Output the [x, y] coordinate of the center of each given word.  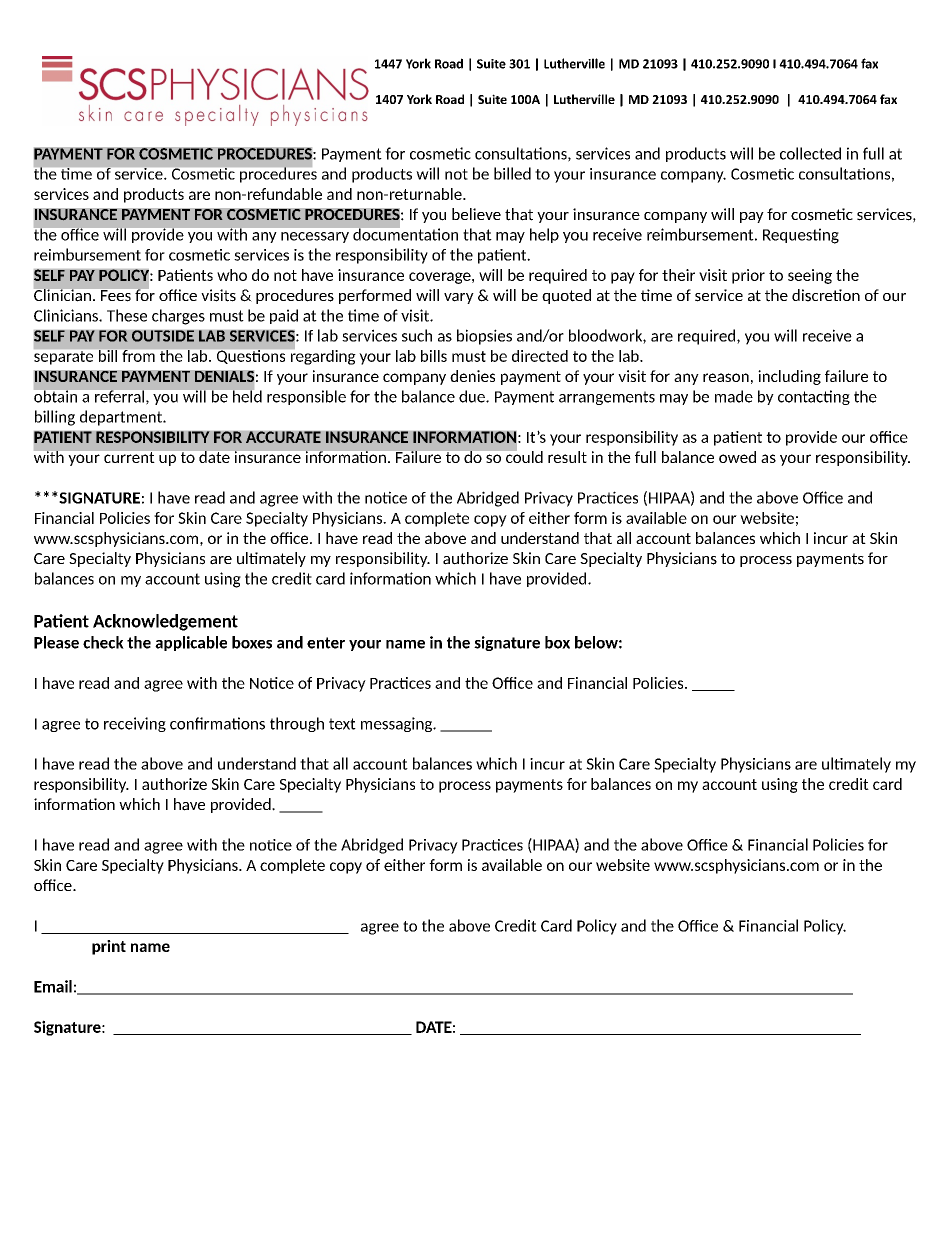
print [109, 947]
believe [476, 214]
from [139, 356]
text [342, 724]
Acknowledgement [165, 622]
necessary [315, 237]
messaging [398, 724]
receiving [135, 724]
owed [737, 457]
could [523, 456]
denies [472, 376]
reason [726, 377]
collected [810, 153]
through [297, 724]
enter [326, 643]
